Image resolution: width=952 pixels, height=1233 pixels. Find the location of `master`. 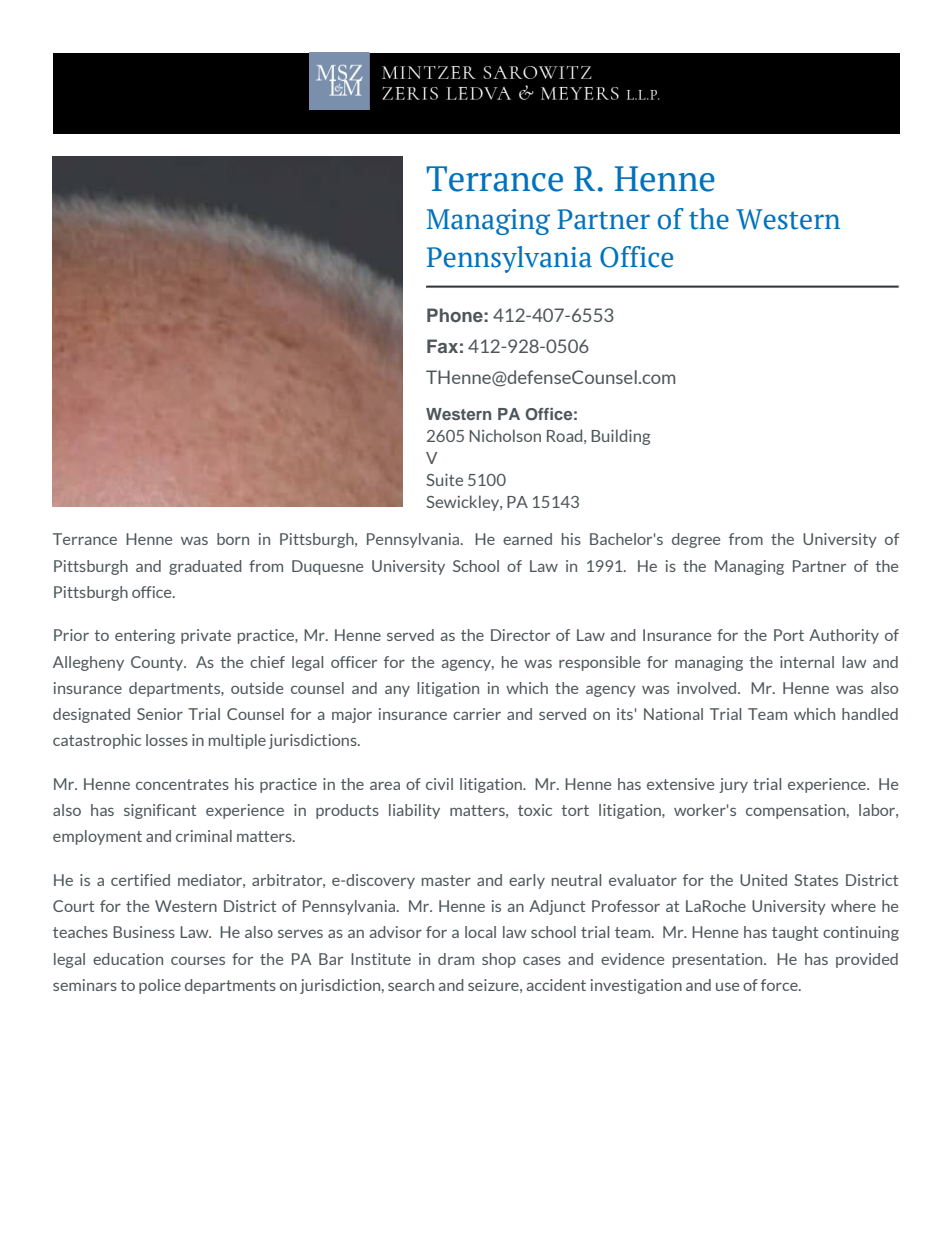

master is located at coordinates (446, 880).
